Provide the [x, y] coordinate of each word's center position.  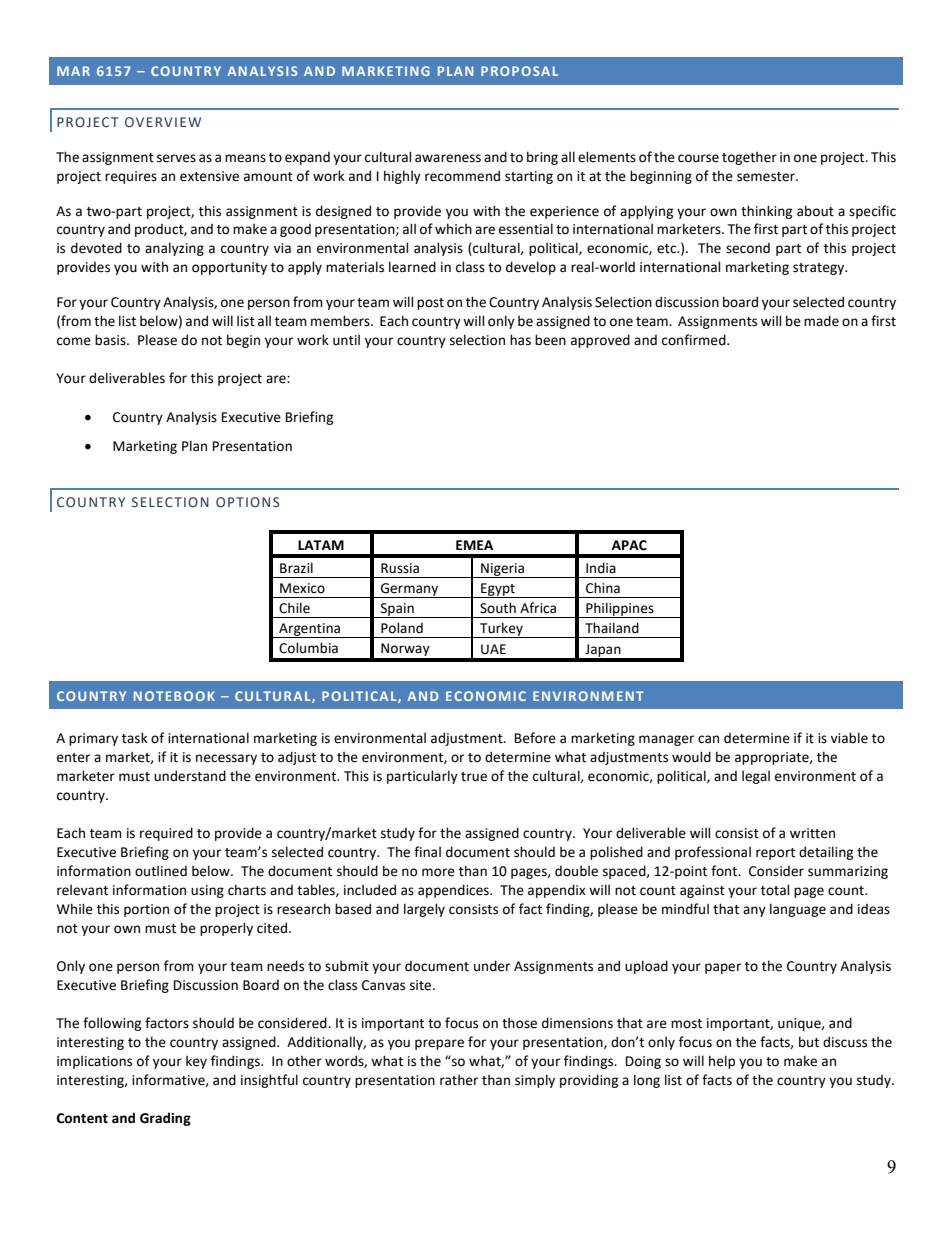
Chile [294, 608]
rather [459, 1080]
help [722, 1062]
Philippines [620, 610]
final [427, 852]
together [749, 158]
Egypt [498, 590]
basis [111, 340]
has [520, 340]
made [821, 321]
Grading [165, 1119]
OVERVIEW [163, 122]
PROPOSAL [519, 71]
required [166, 834]
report [775, 854]
